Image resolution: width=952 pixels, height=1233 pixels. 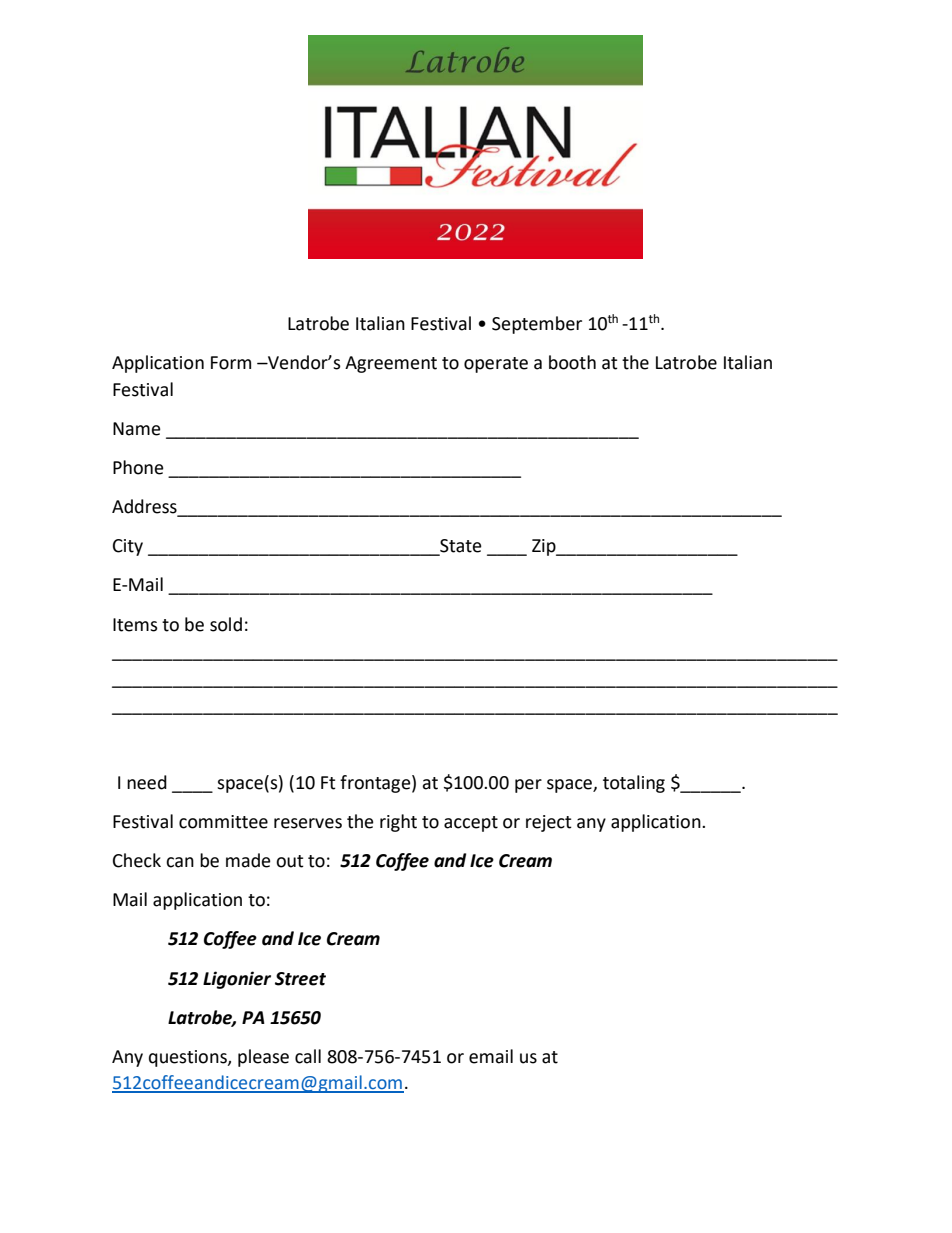 What do you see at coordinates (391, 364) in the document?
I see `Agreement` at bounding box center [391, 364].
